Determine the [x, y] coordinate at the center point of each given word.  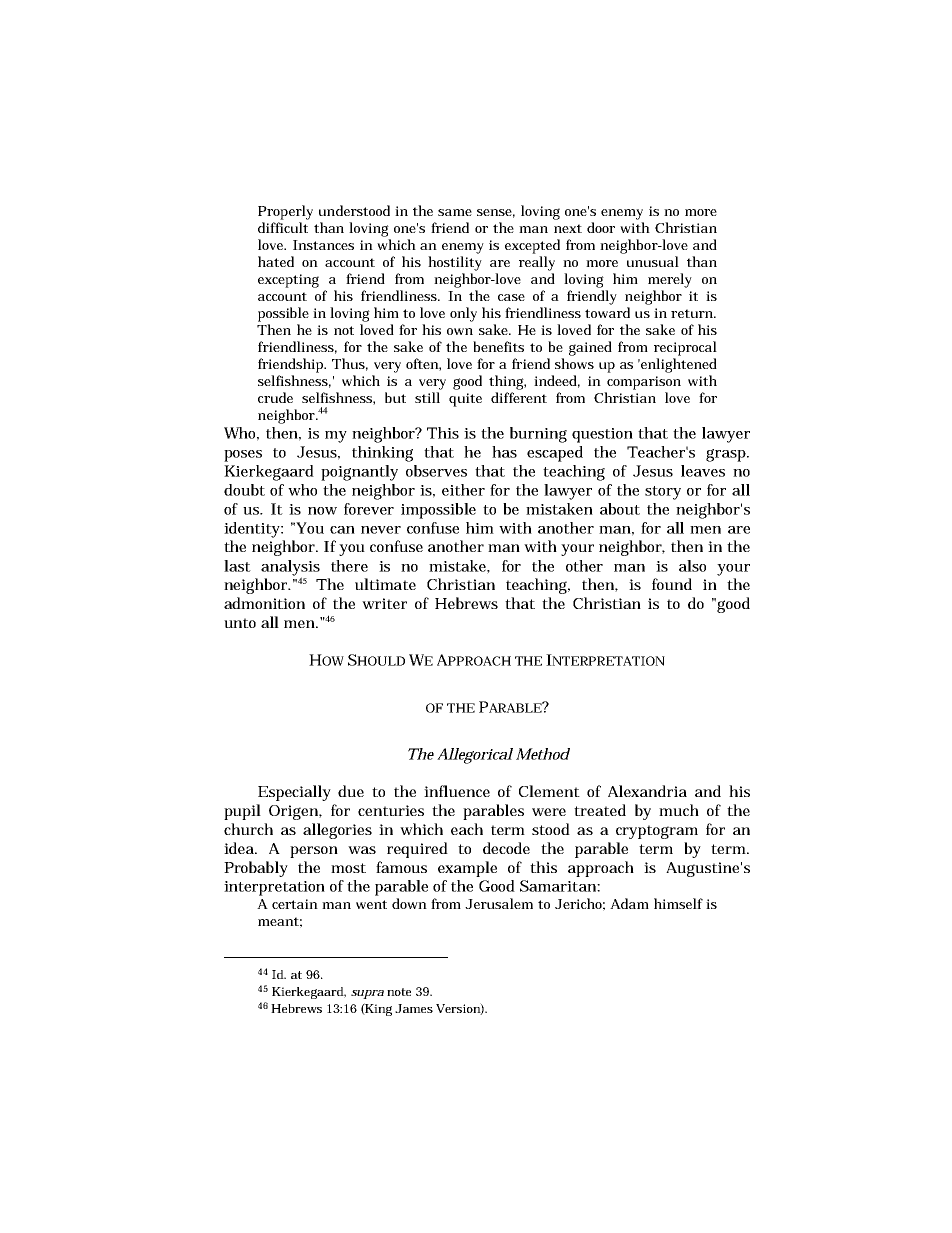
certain [295, 904]
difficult [283, 227]
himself [678, 903]
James [414, 1008]
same [455, 212]
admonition [264, 603]
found [672, 584]
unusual [653, 261]
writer [384, 603]
